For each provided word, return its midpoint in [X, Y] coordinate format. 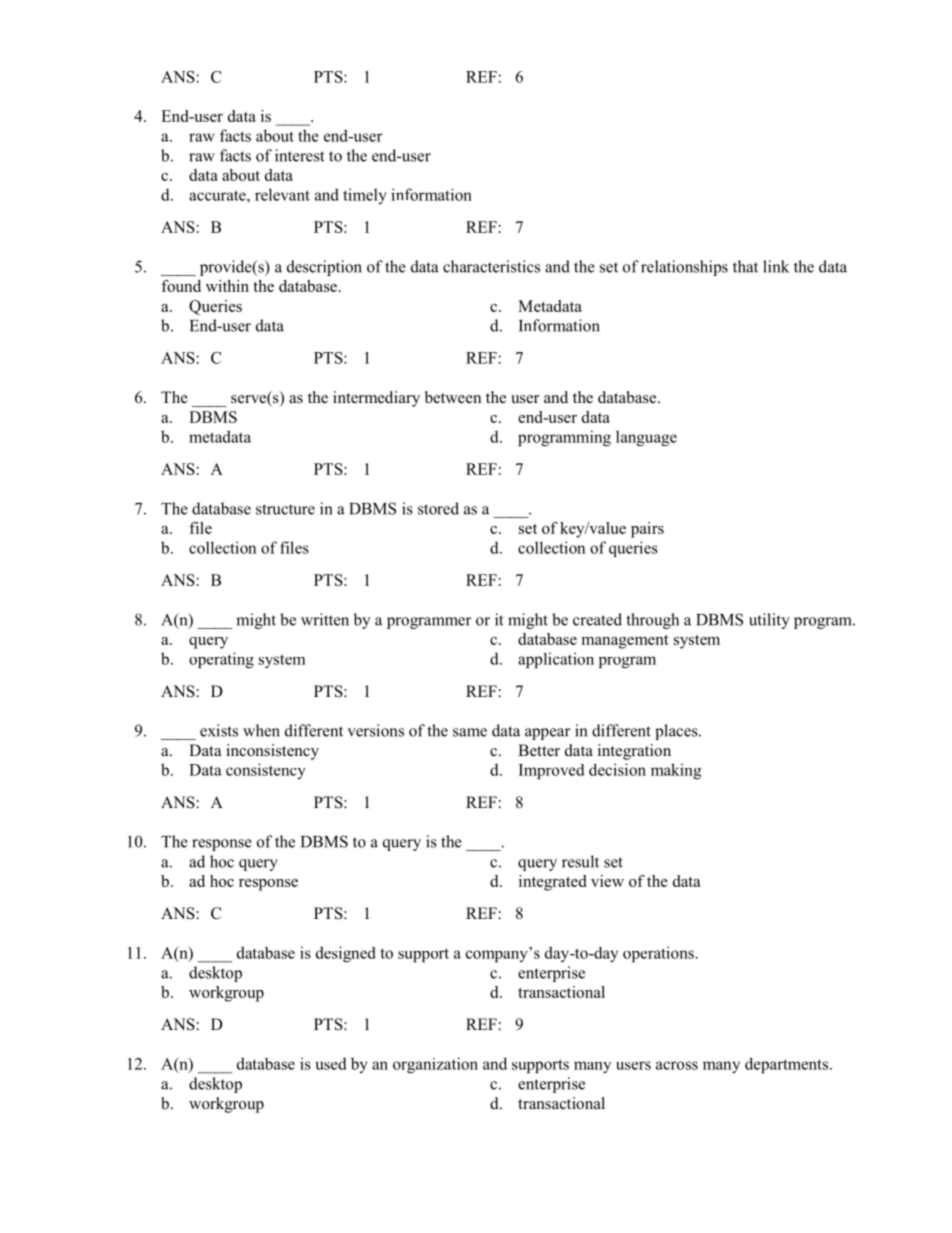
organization [435, 1065]
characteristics [491, 266]
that [745, 266]
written [325, 619]
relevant [282, 194]
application [556, 660]
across [677, 1065]
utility [769, 621]
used [331, 1063]
